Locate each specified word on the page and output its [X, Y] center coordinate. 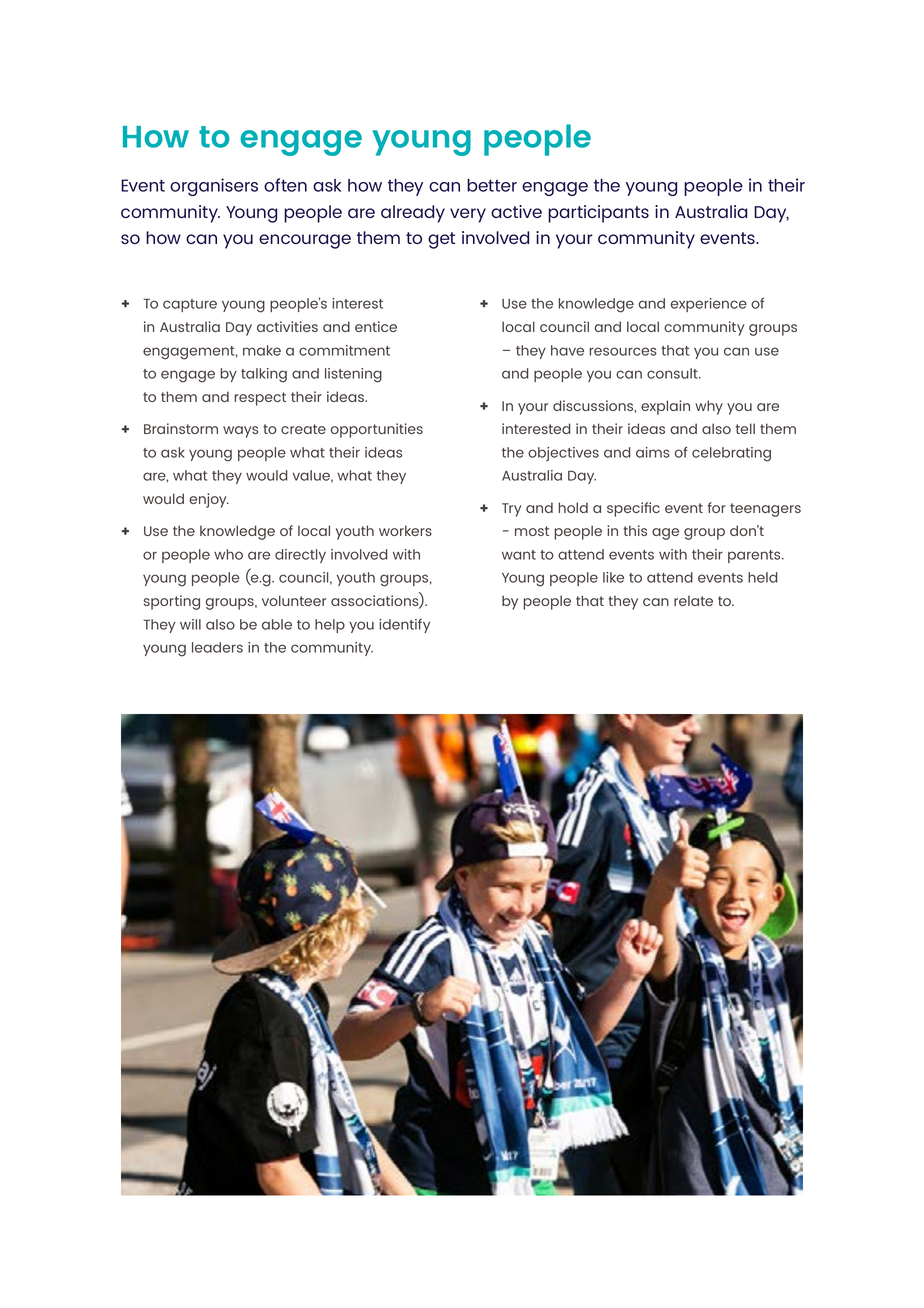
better [492, 185]
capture [190, 305]
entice [376, 326]
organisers [214, 187]
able [277, 624]
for [717, 507]
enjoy [209, 500]
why [709, 407]
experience [709, 305]
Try [512, 510]
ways [240, 432]
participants [598, 214]
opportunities [377, 430]
